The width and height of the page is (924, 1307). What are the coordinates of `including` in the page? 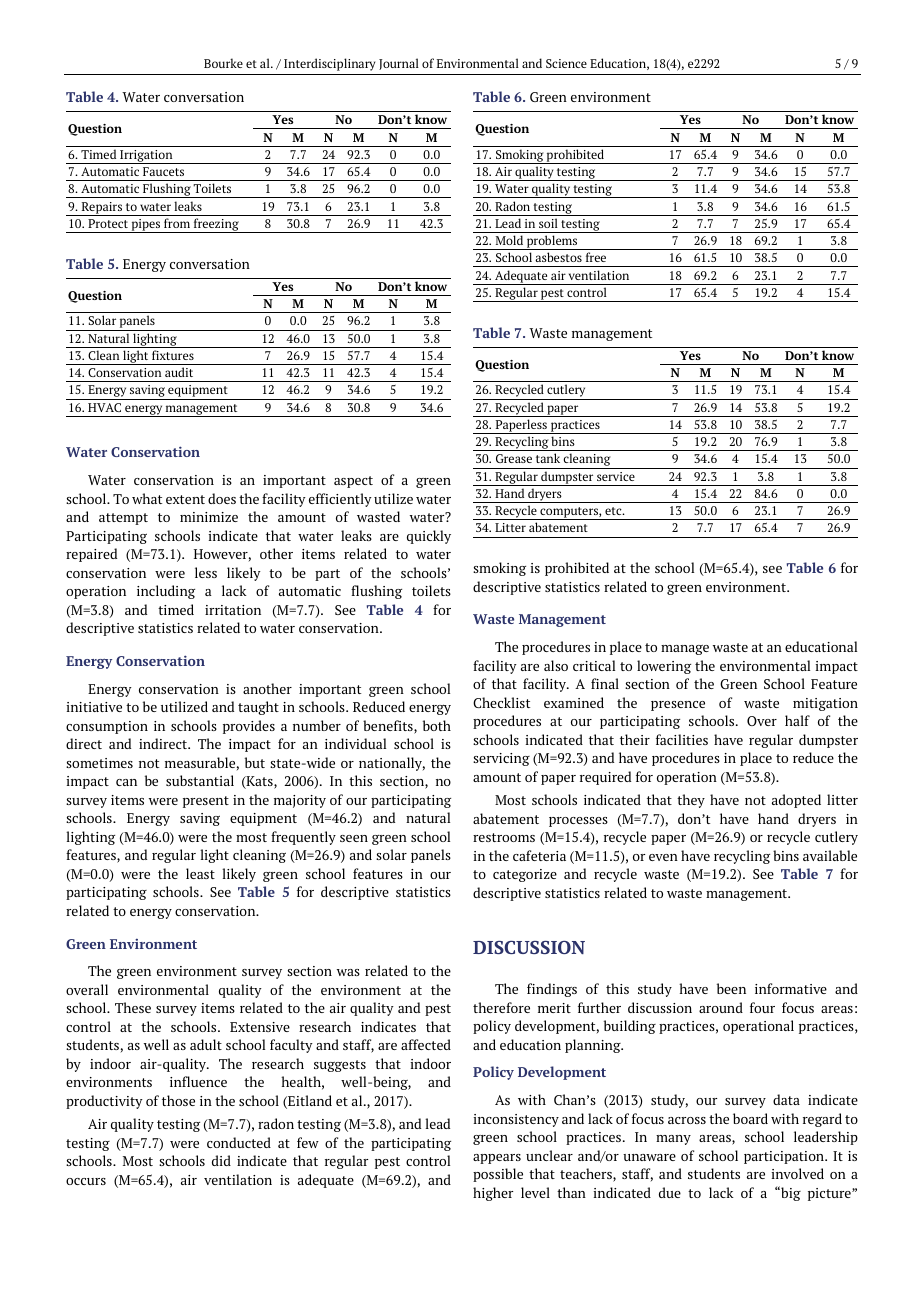 It's located at (166, 592).
